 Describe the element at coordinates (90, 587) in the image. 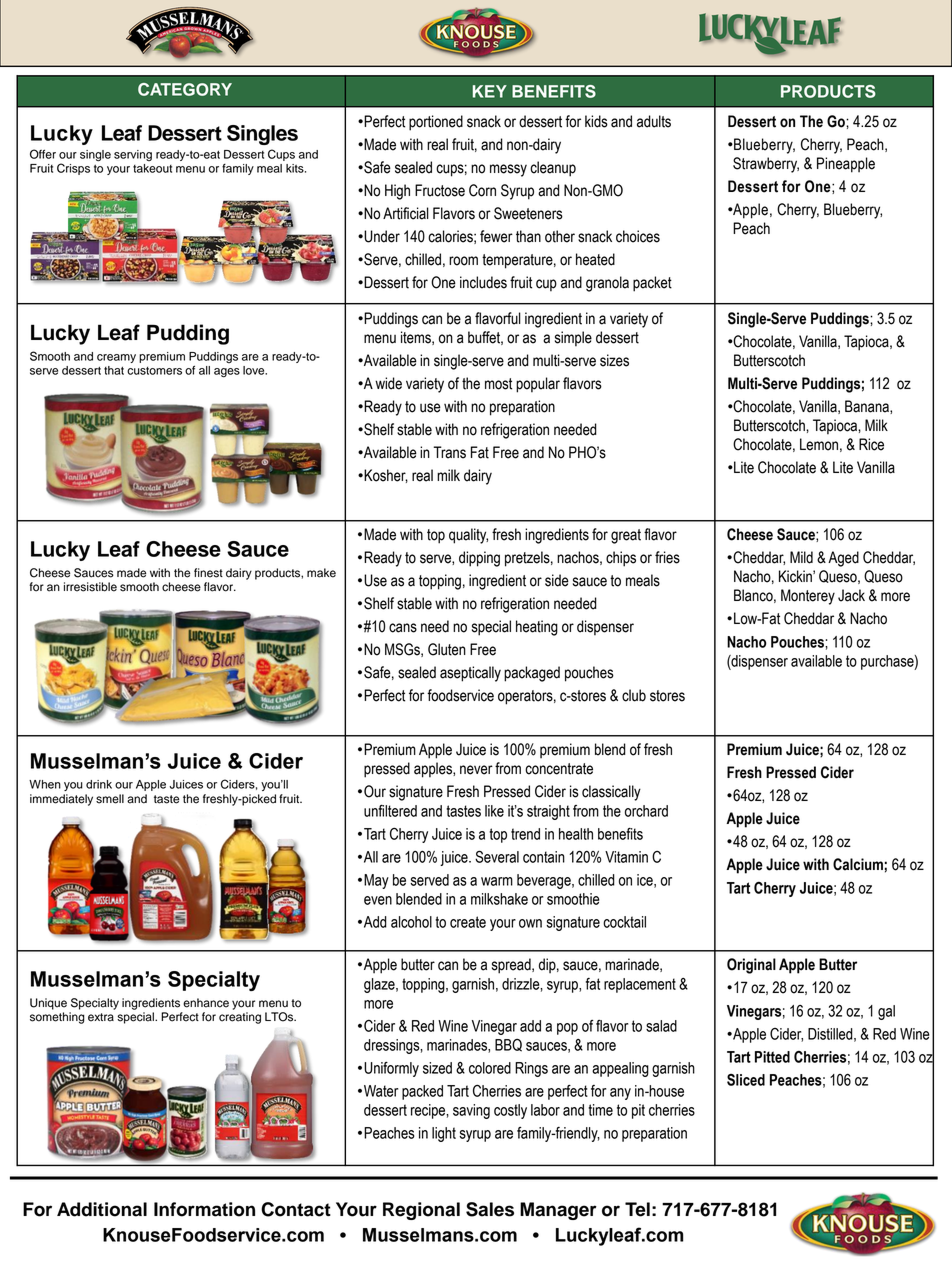

I see `irresistible` at that location.
